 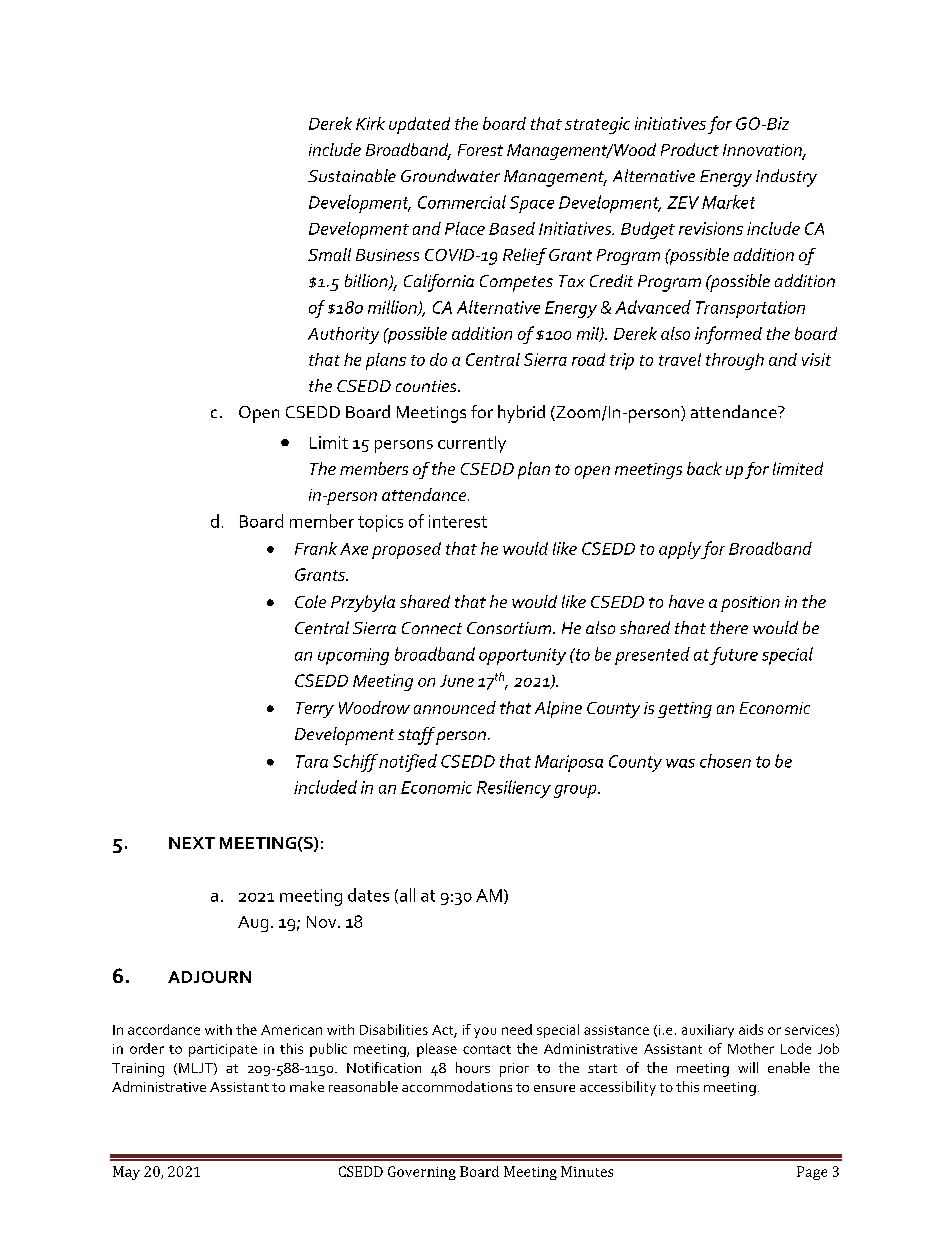 I want to click on position, so click(x=750, y=604).
